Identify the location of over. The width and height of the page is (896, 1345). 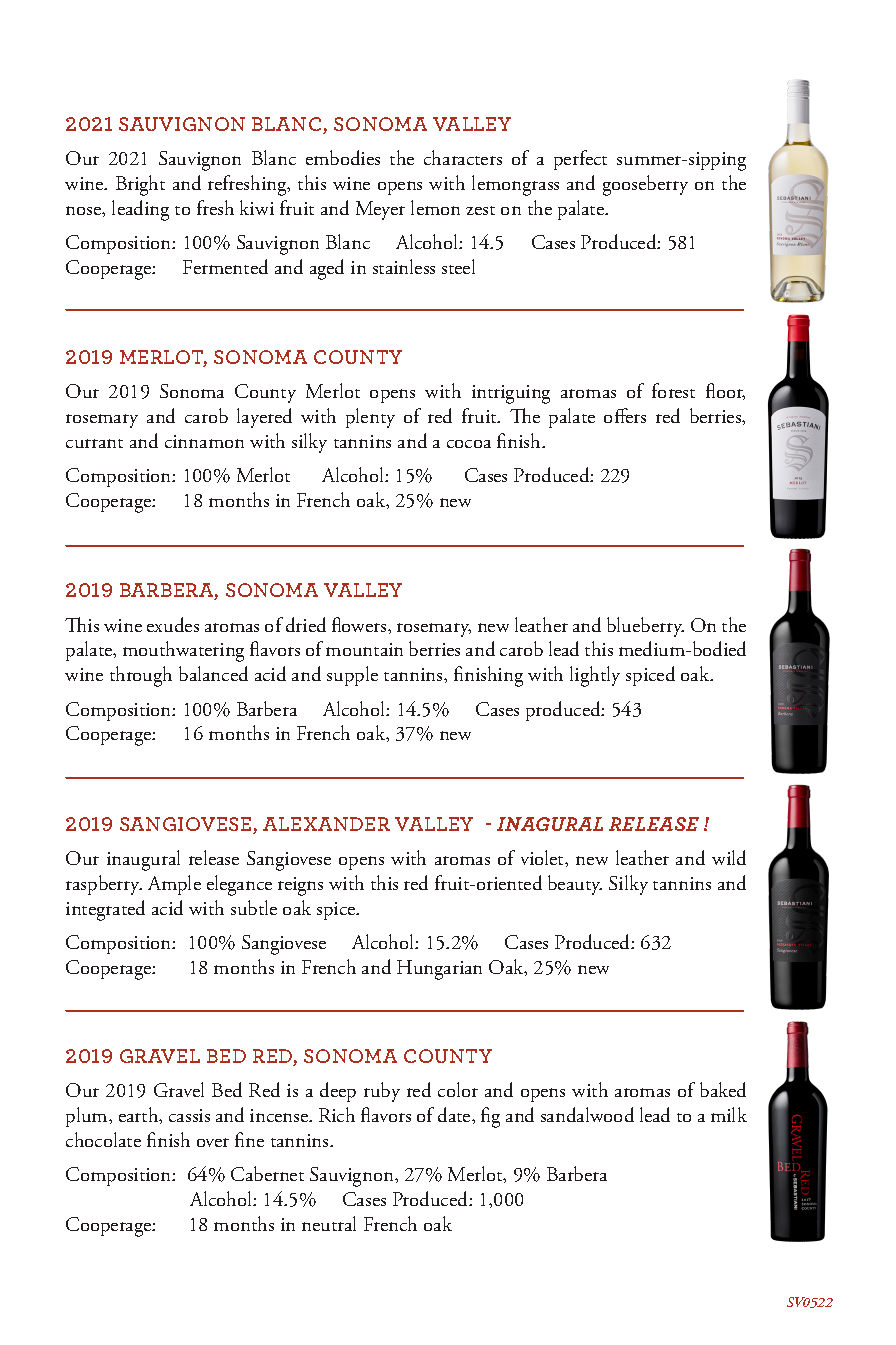
(213, 1142).
